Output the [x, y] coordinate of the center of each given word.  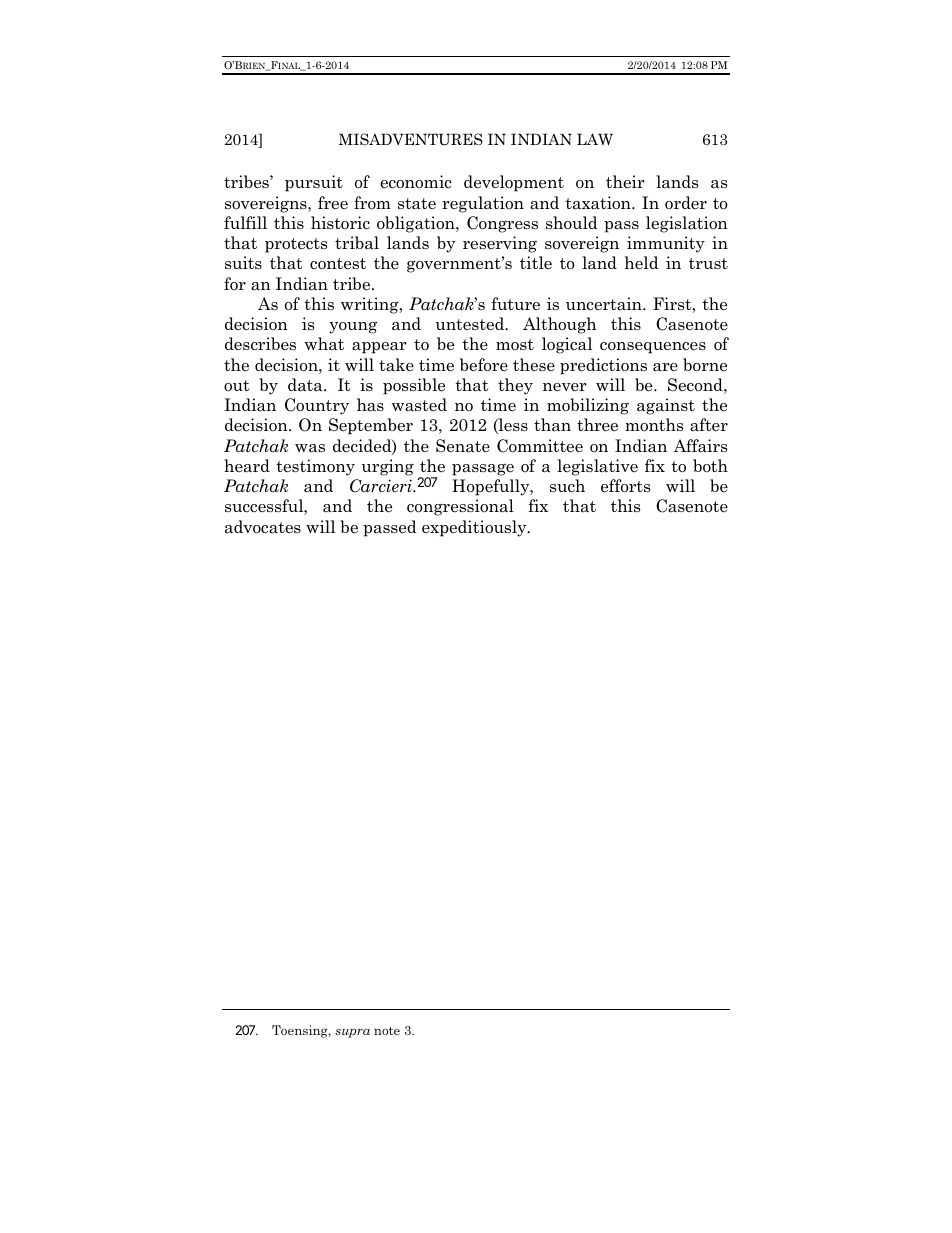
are [665, 367]
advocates [263, 527]
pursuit [314, 183]
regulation [483, 204]
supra [352, 1033]
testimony [315, 467]
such [567, 486]
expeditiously [475, 528]
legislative [597, 467]
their [625, 182]
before [484, 365]
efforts [625, 486]
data [306, 385]
